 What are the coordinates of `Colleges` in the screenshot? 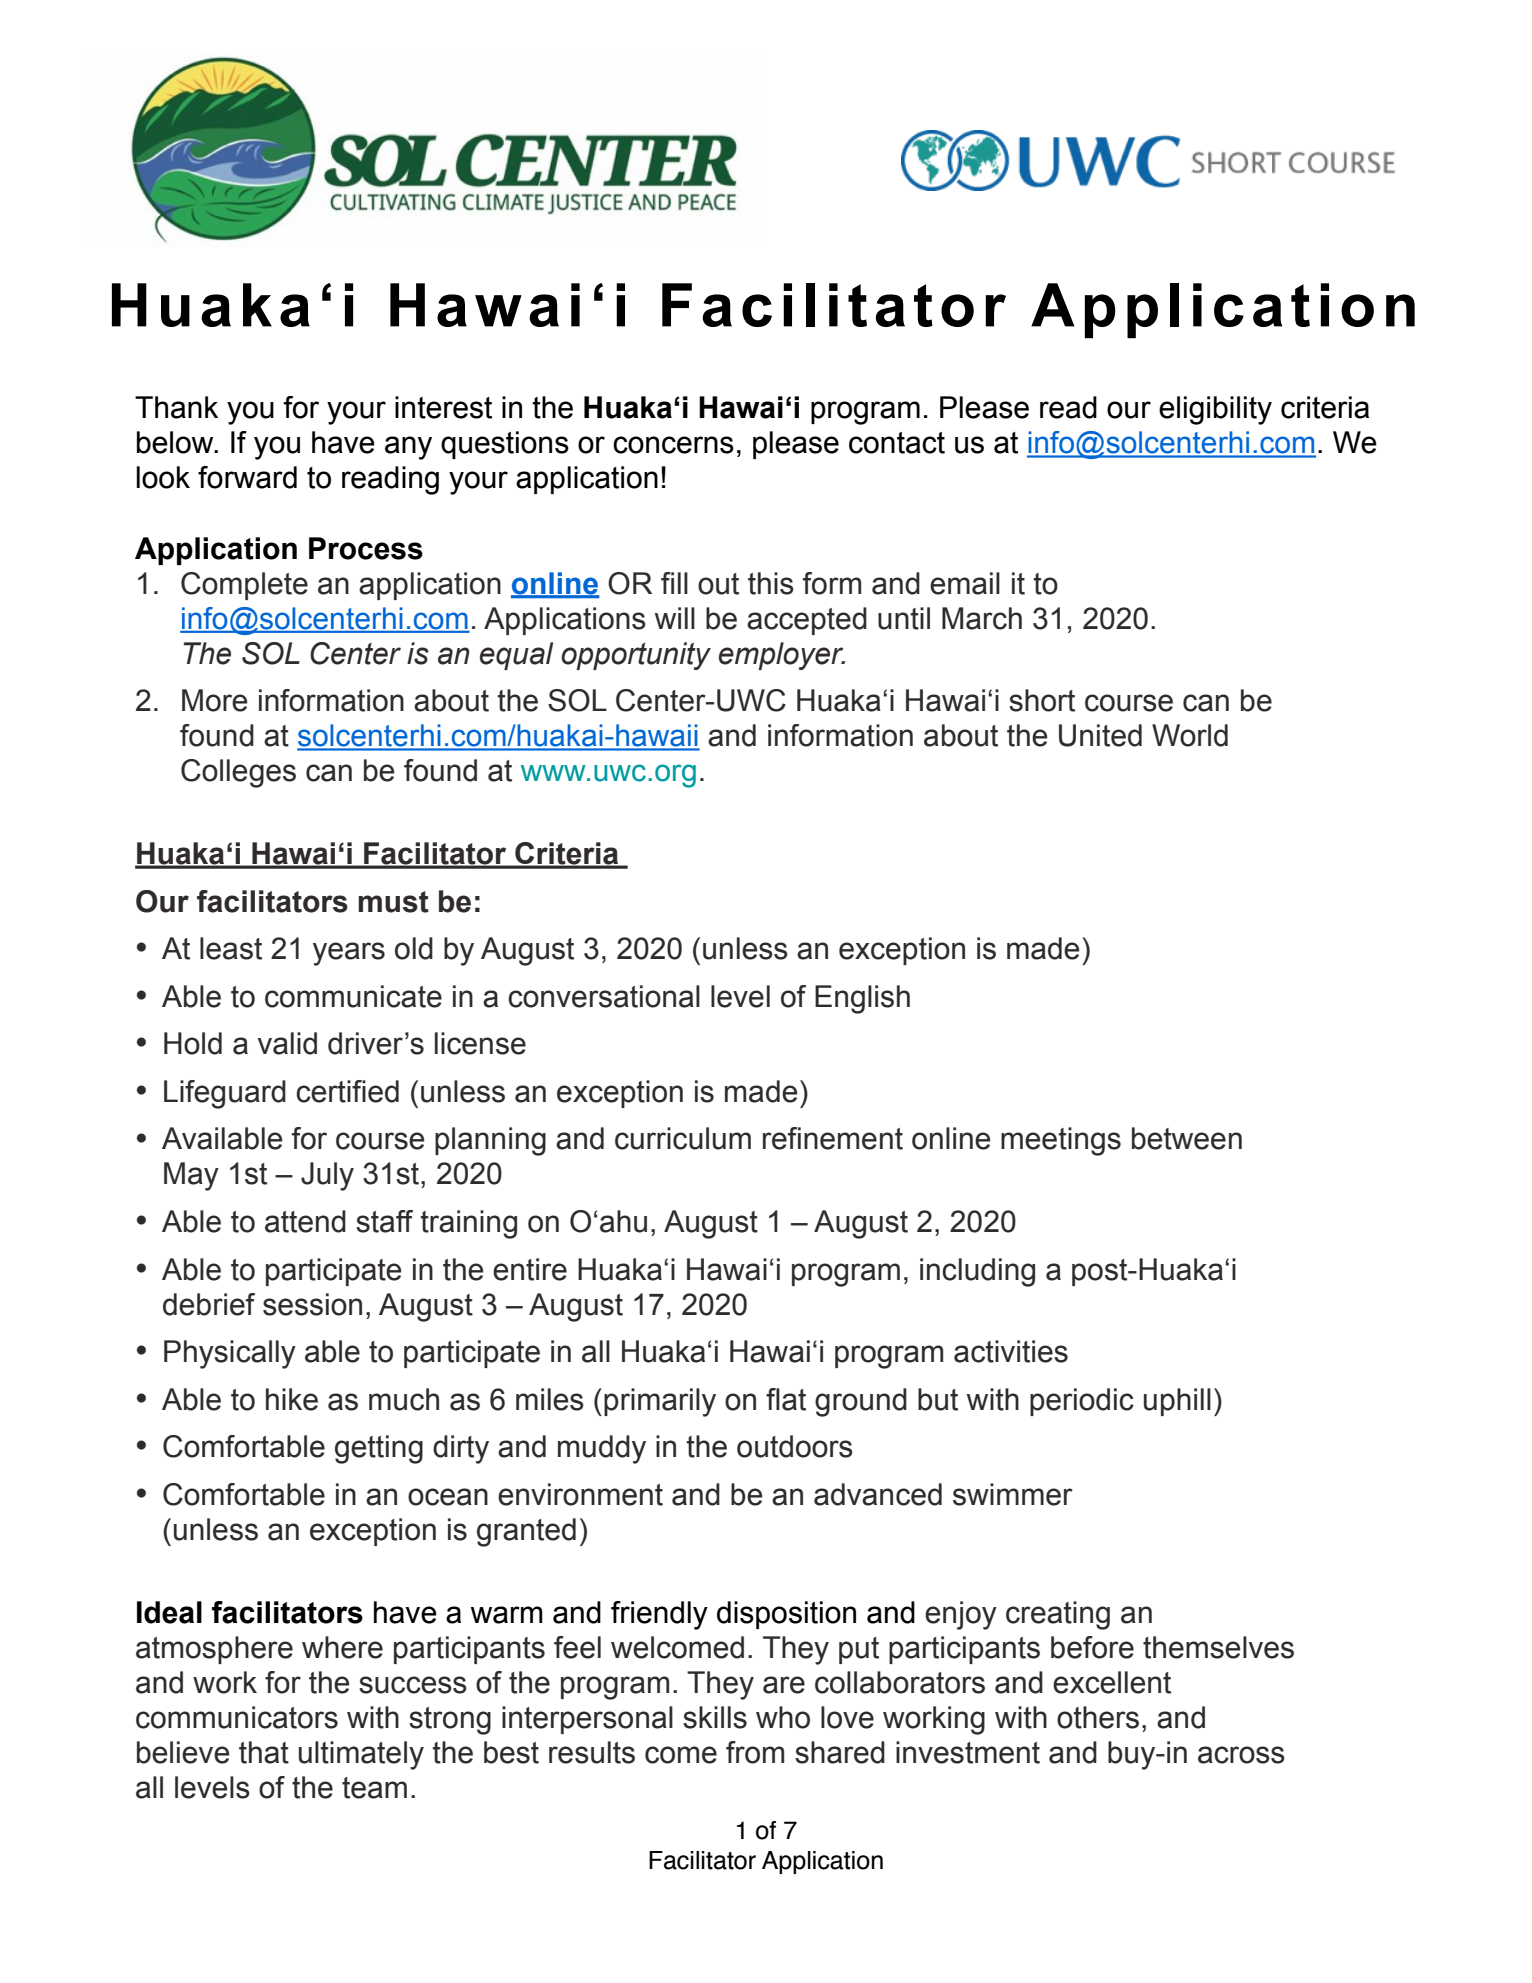 It's located at (238, 773).
